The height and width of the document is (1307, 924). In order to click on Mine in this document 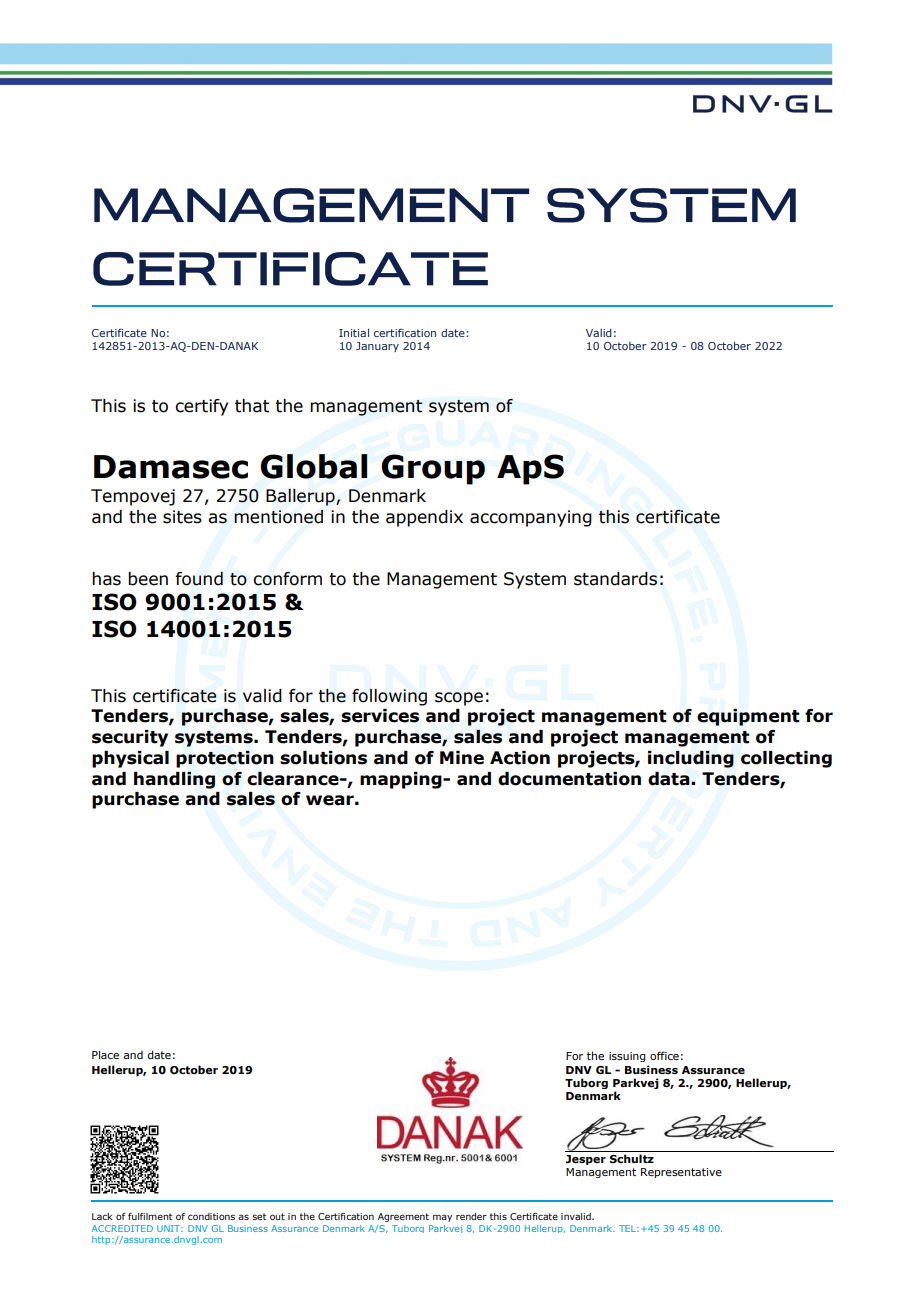, I will do `click(462, 758)`.
